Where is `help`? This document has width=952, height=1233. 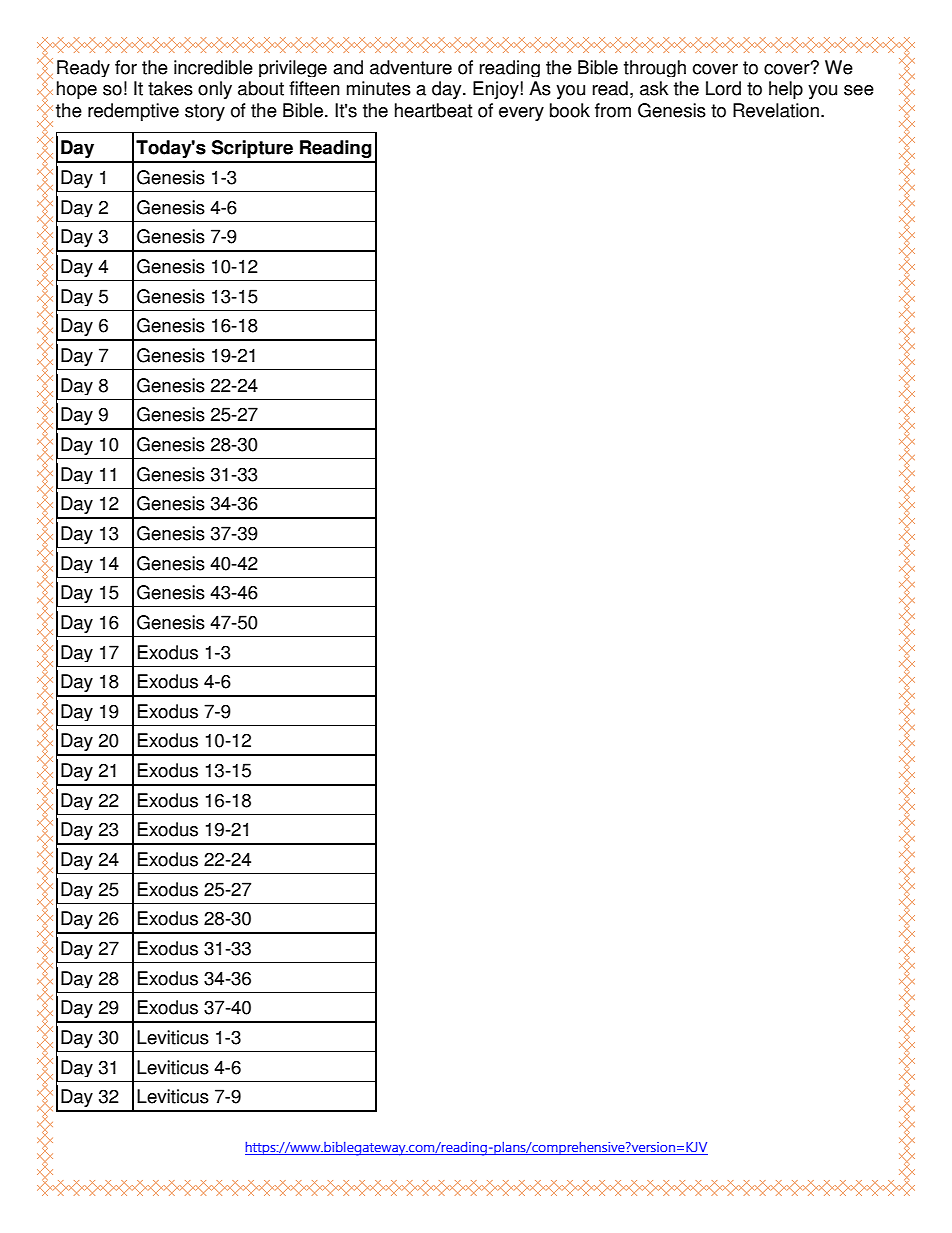
help is located at coordinates (786, 90).
